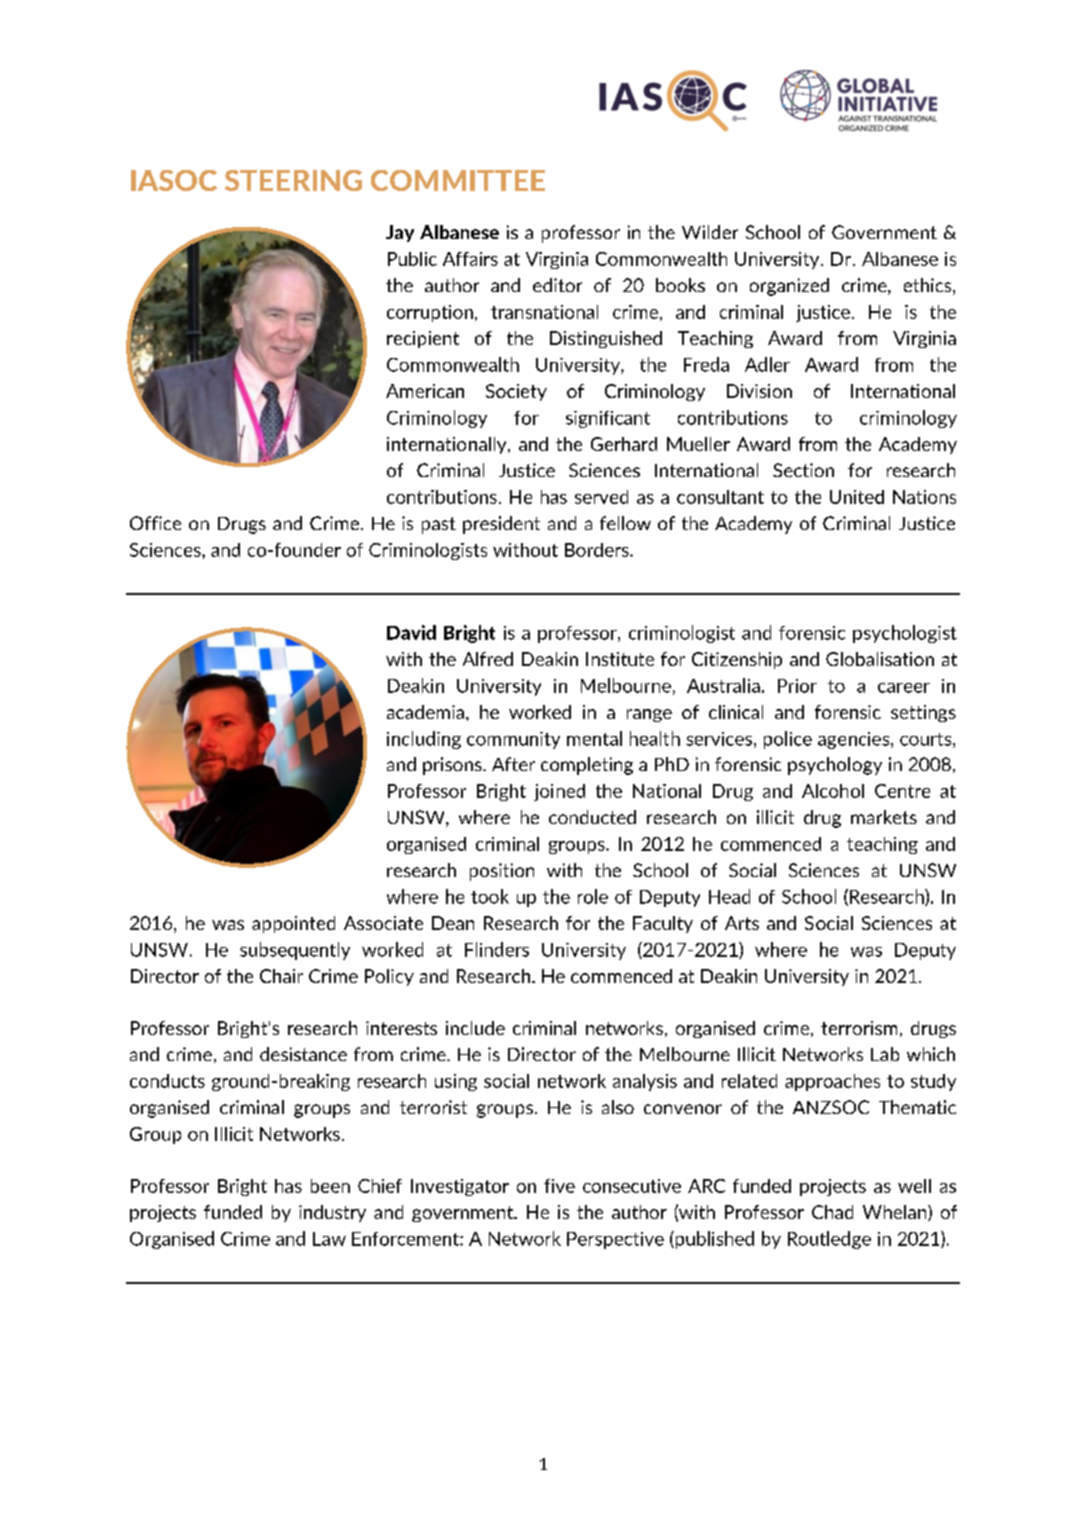  I want to click on organized, so click(789, 287).
